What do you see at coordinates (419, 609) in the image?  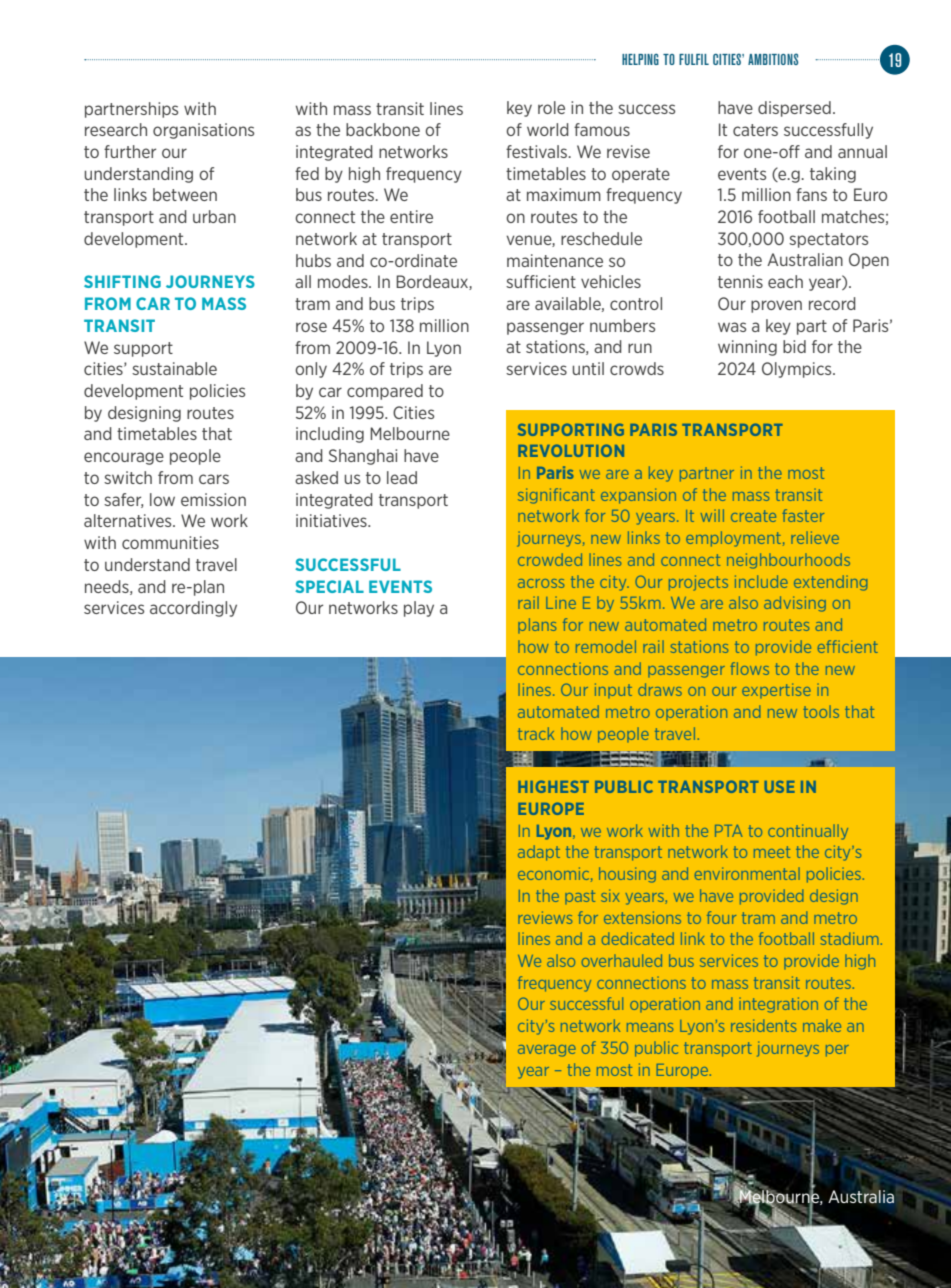 I see `play` at bounding box center [419, 609].
